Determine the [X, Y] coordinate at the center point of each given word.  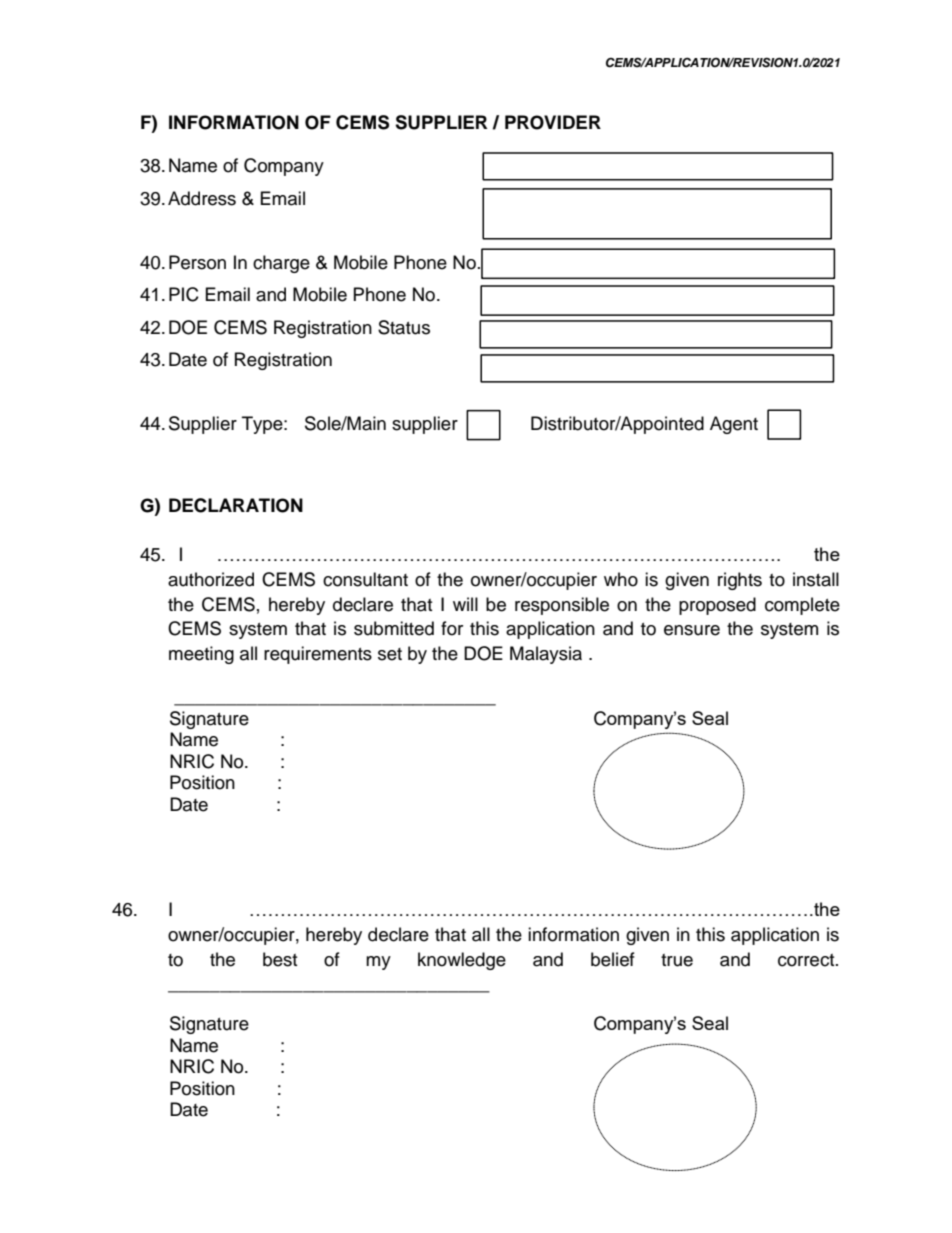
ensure [692, 630]
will [465, 604]
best [280, 959]
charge [281, 264]
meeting [201, 655]
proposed [717, 606]
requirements [318, 655]
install [816, 579]
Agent [734, 425]
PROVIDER [553, 122]
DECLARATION [236, 505]
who [621, 579]
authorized [211, 579]
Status [404, 327]
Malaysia [546, 655]
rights [740, 581]
